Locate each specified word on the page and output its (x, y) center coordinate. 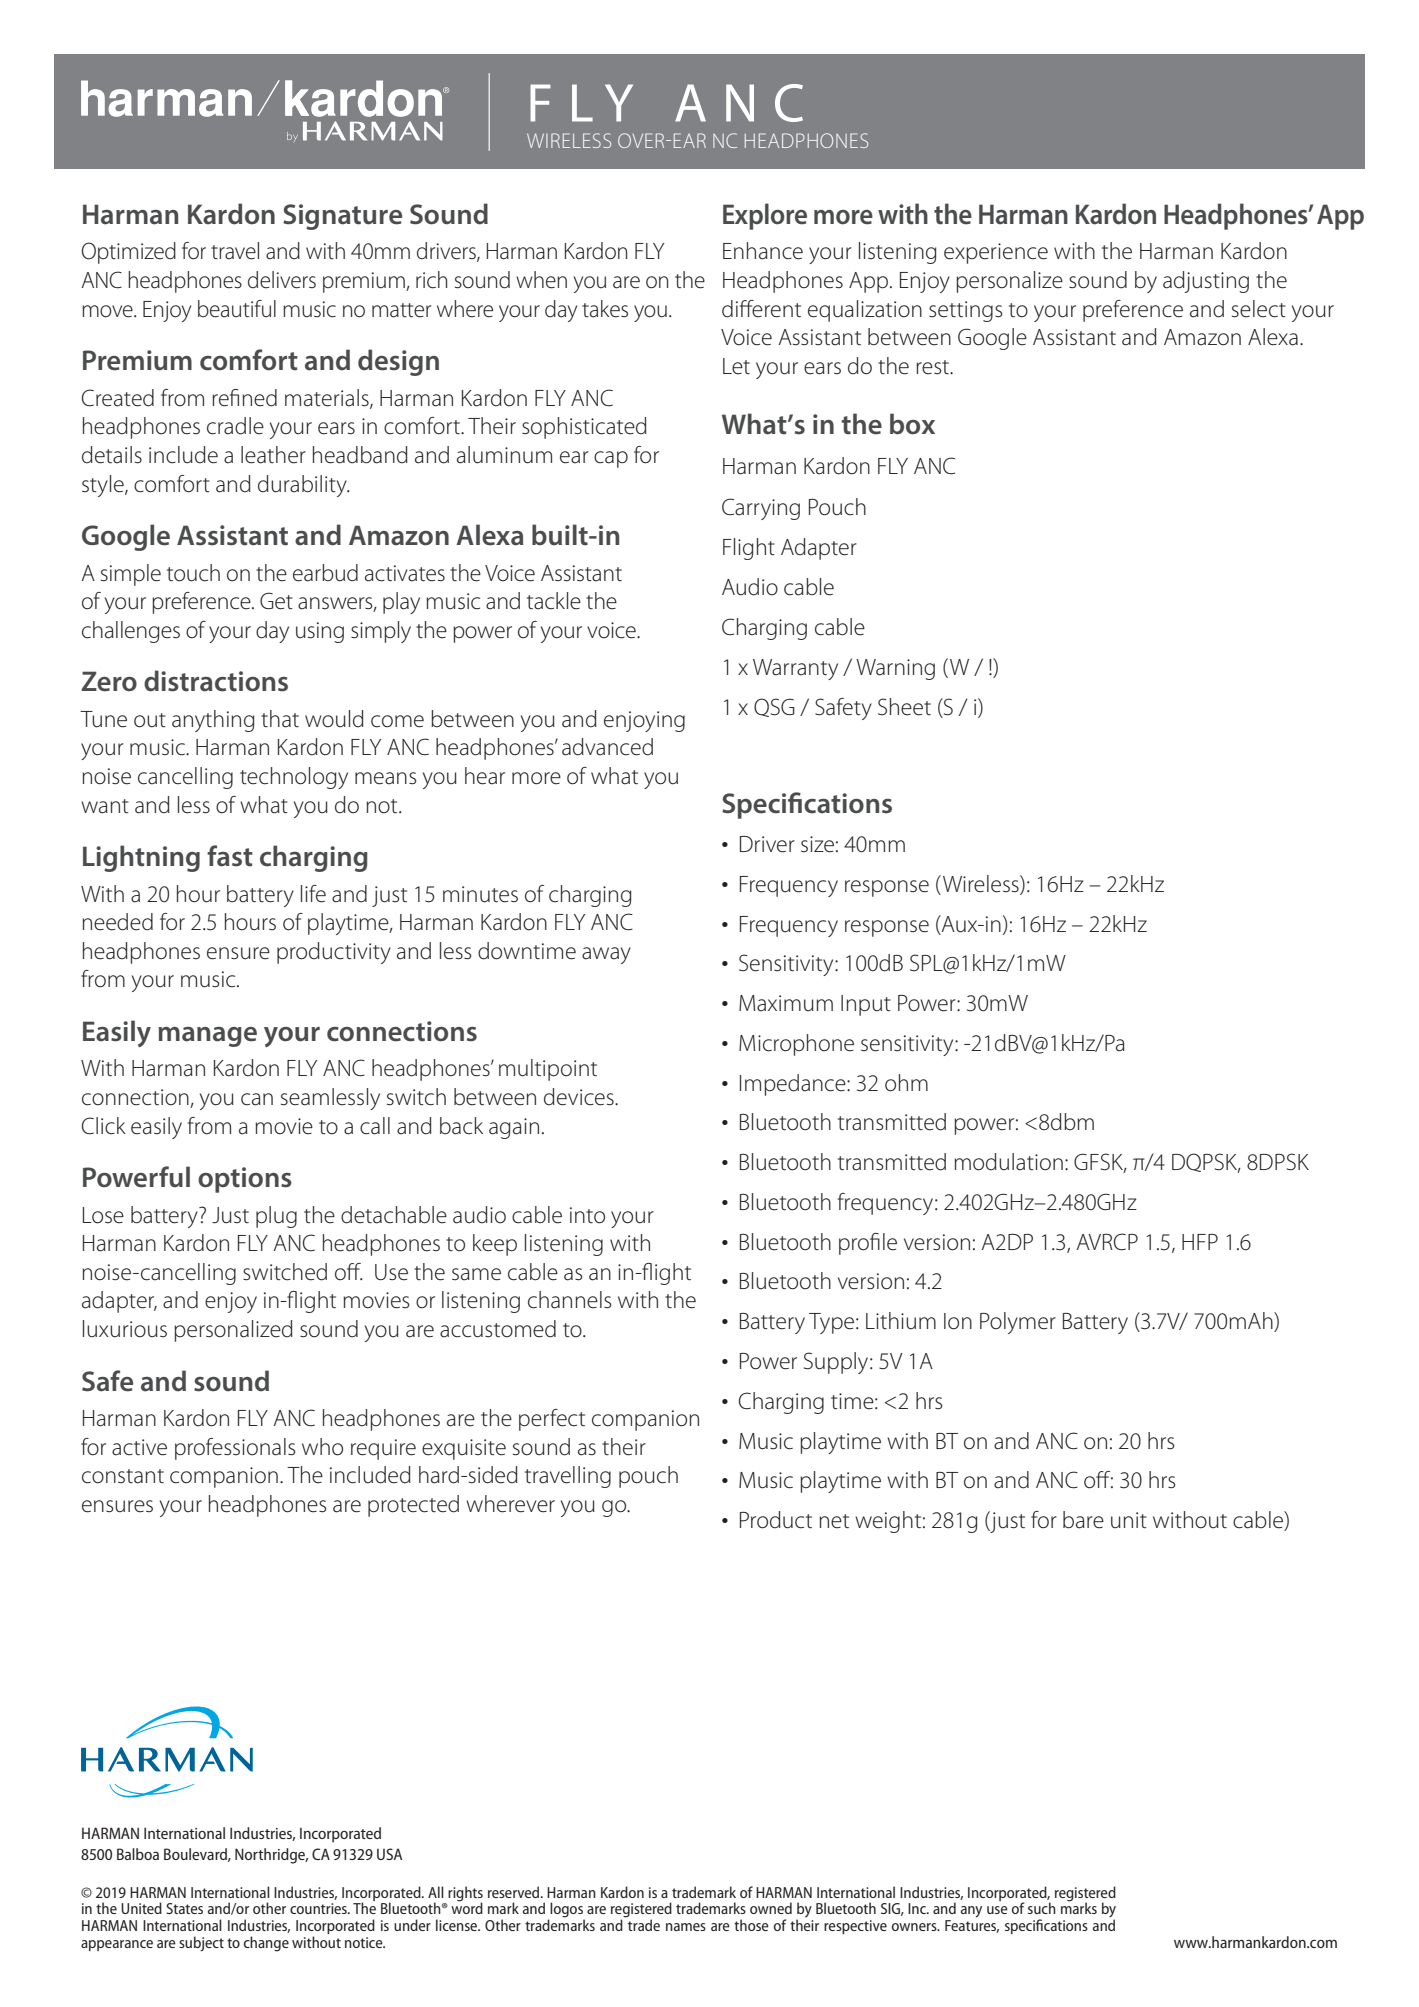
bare (1083, 1520)
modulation (1008, 1162)
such (1042, 1908)
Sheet (904, 707)
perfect (552, 1420)
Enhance (763, 251)
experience (996, 253)
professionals (235, 1449)
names (686, 1927)
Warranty (795, 669)
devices (580, 1097)
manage (208, 1037)
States (184, 1908)
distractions (216, 681)
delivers (282, 280)
